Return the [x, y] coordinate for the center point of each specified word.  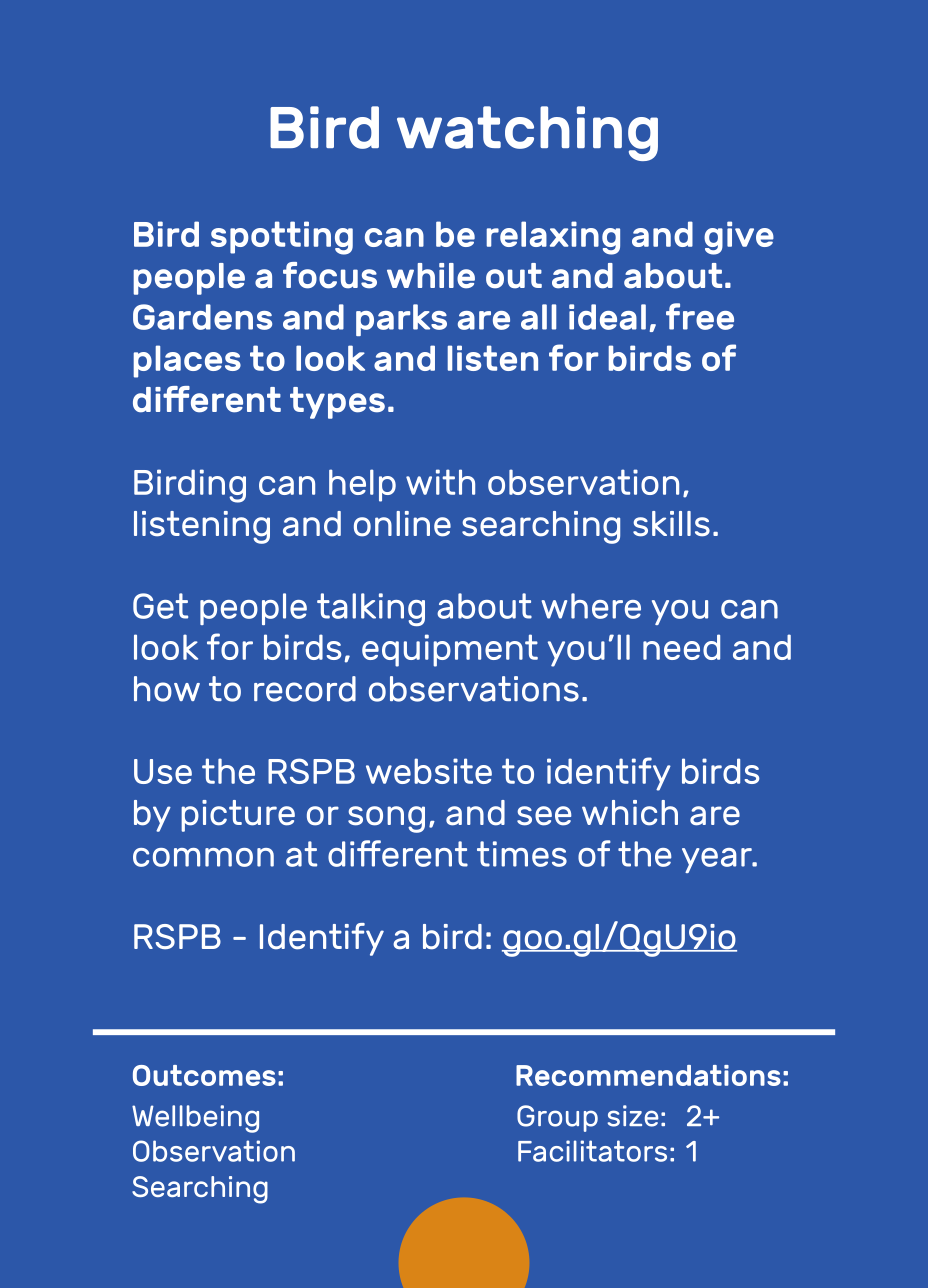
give [739, 238]
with [440, 482]
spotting [282, 238]
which [630, 813]
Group [557, 1118]
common [203, 857]
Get [160, 606]
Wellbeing [195, 1119]
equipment [450, 650]
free [700, 316]
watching [527, 133]
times [522, 854]
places [187, 361]
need [681, 647]
